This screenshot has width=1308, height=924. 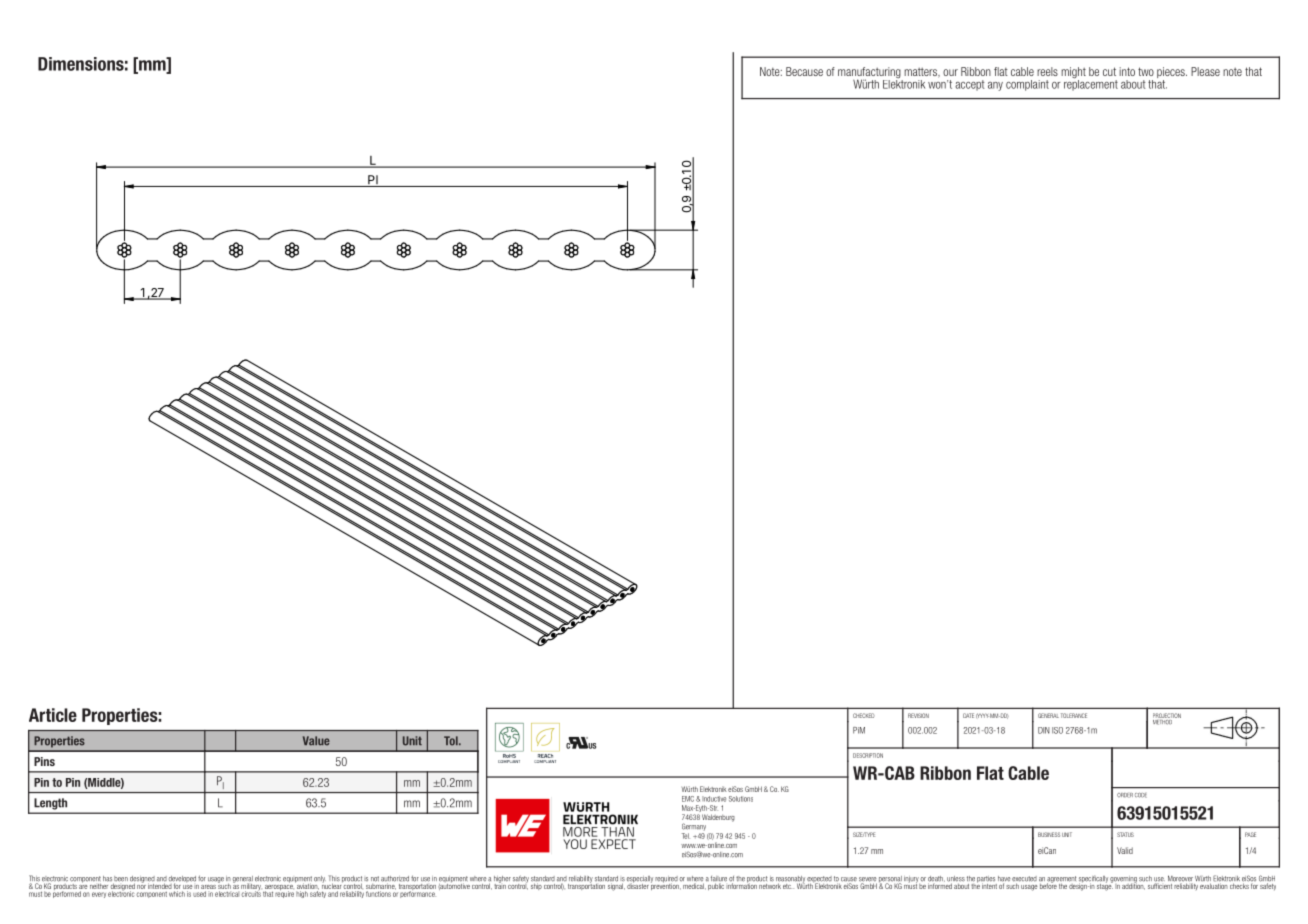 I want to click on replacement, so click(x=1091, y=84).
